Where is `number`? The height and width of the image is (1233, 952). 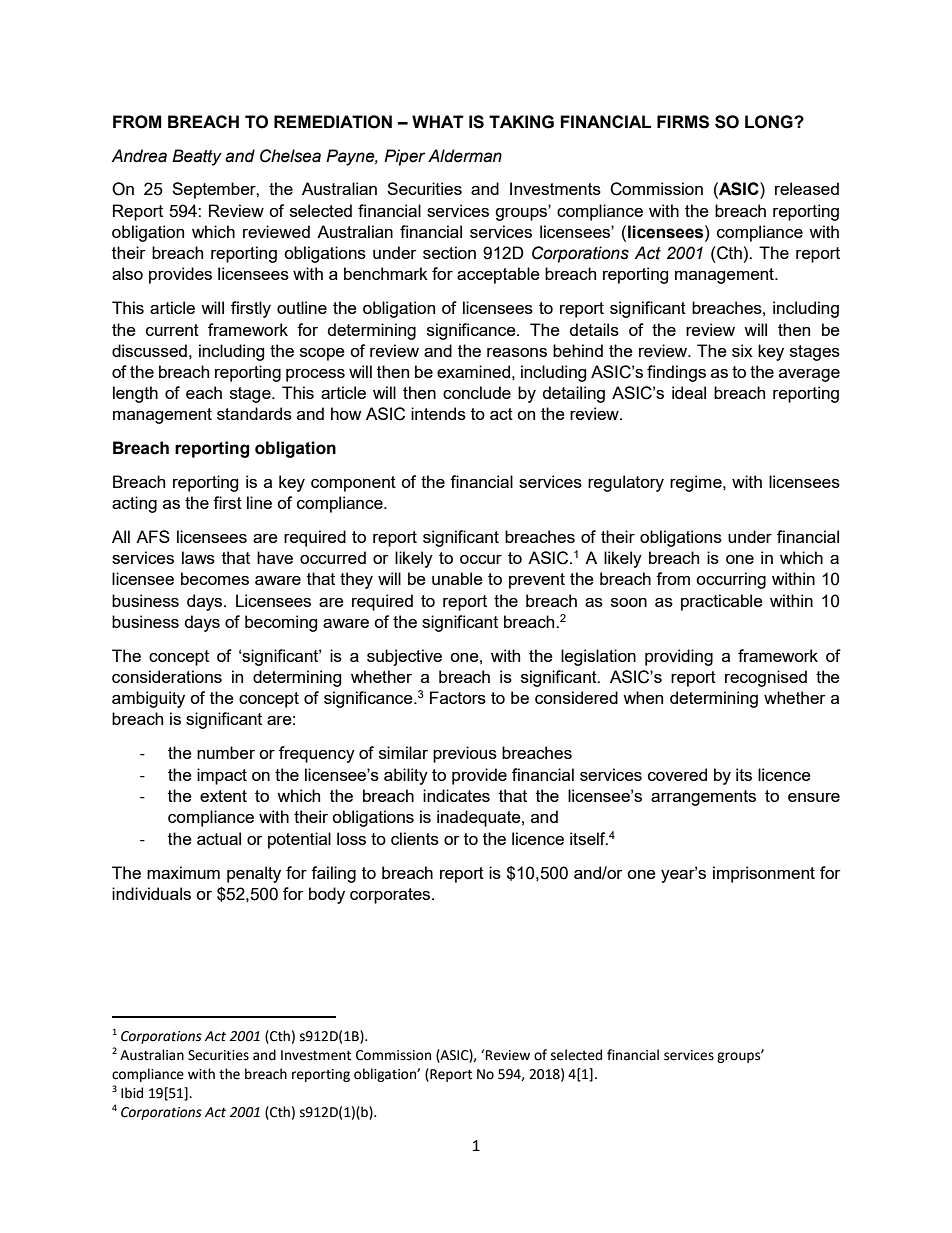
number is located at coordinates (226, 752).
